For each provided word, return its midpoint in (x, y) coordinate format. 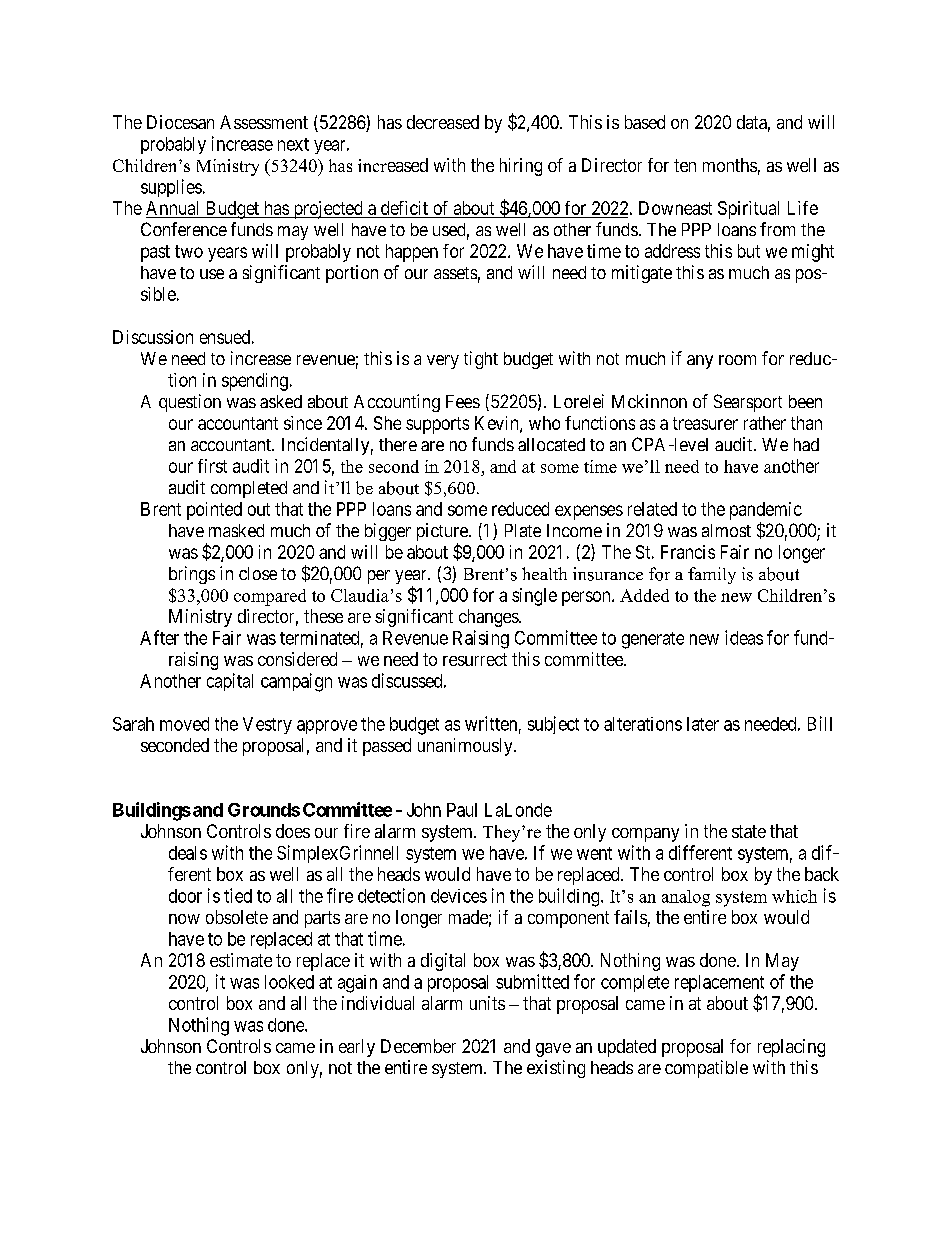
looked (289, 982)
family (712, 575)
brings (192, 575)
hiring (521, 167)
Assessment (264, 122)
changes (489, 618)
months (730, 165)
